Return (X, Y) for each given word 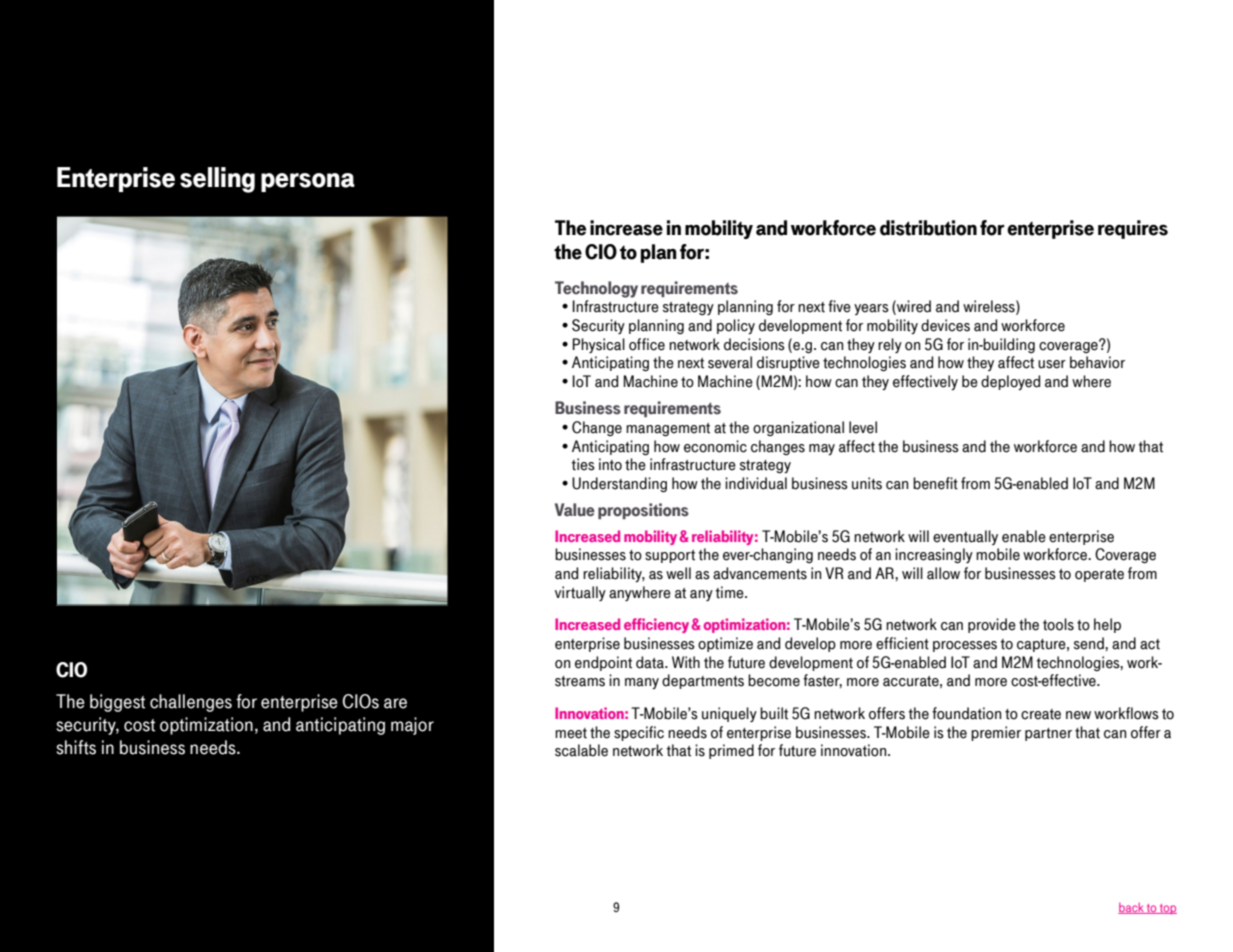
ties (583, 464)
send (1090, 643)
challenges (191, 703)
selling (217, 180)
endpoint (603, 663)
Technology (596, 289)
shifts (76, 747)
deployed (1010, 382)
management (668, 430)
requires (1133, 229)
